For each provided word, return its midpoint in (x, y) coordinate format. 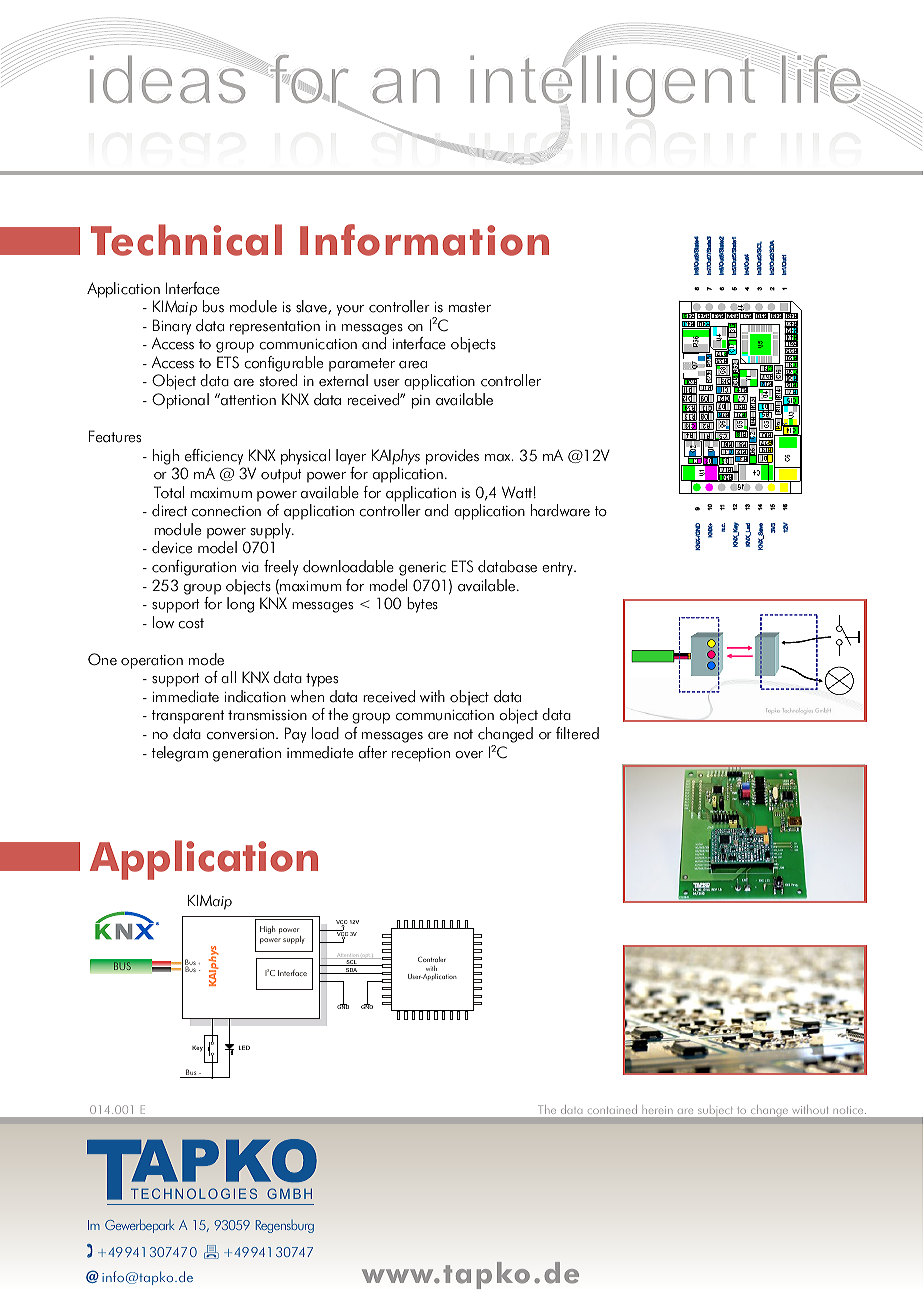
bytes (422, 605)
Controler (432, 959)
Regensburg (285, 1226)
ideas (169, 77)
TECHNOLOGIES (194, 1193)
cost (191, 623)
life (821, 79)
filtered (577, 733)
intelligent (614, 84)
